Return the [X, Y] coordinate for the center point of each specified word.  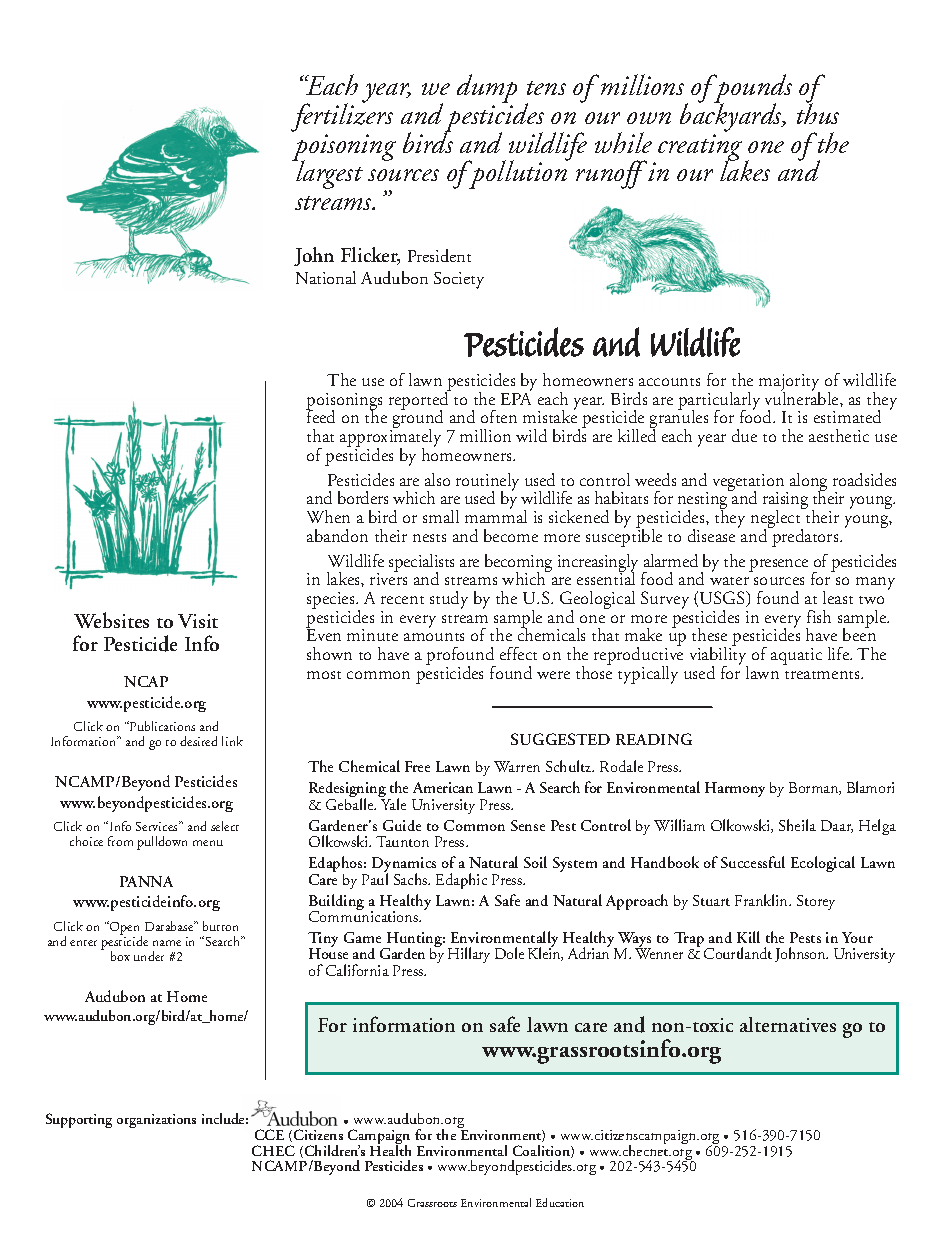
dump [487, 90]
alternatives [788, 1024]
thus [818, 112]
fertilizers [342, 118]
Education [560, 1202]
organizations [156, 1121]
